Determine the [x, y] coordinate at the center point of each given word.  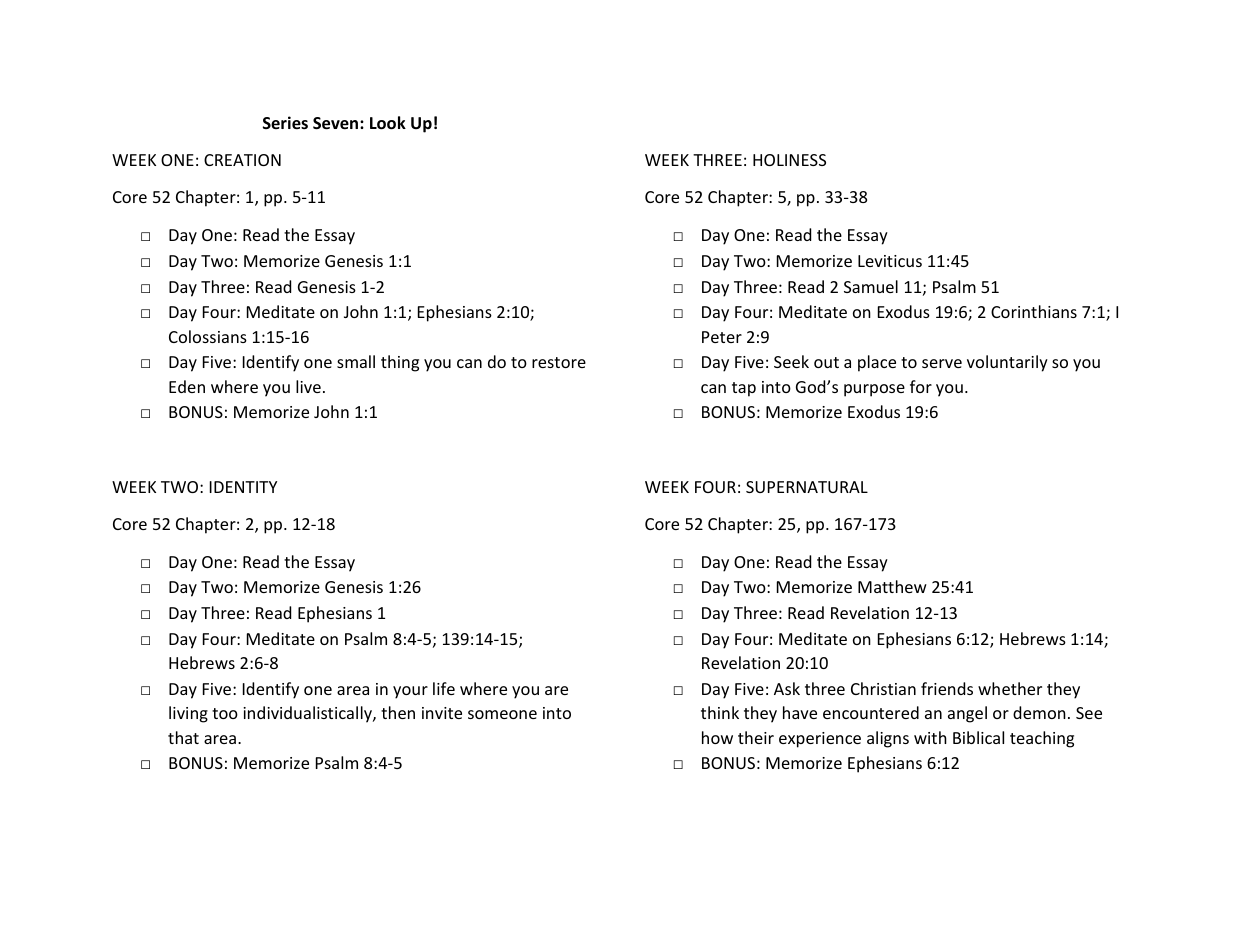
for [921, 386]
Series [285, 123]
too [225, 713]
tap [744, 389]
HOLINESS [789, 160]
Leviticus [890, 261]
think [720, 712]
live [308, 386]
